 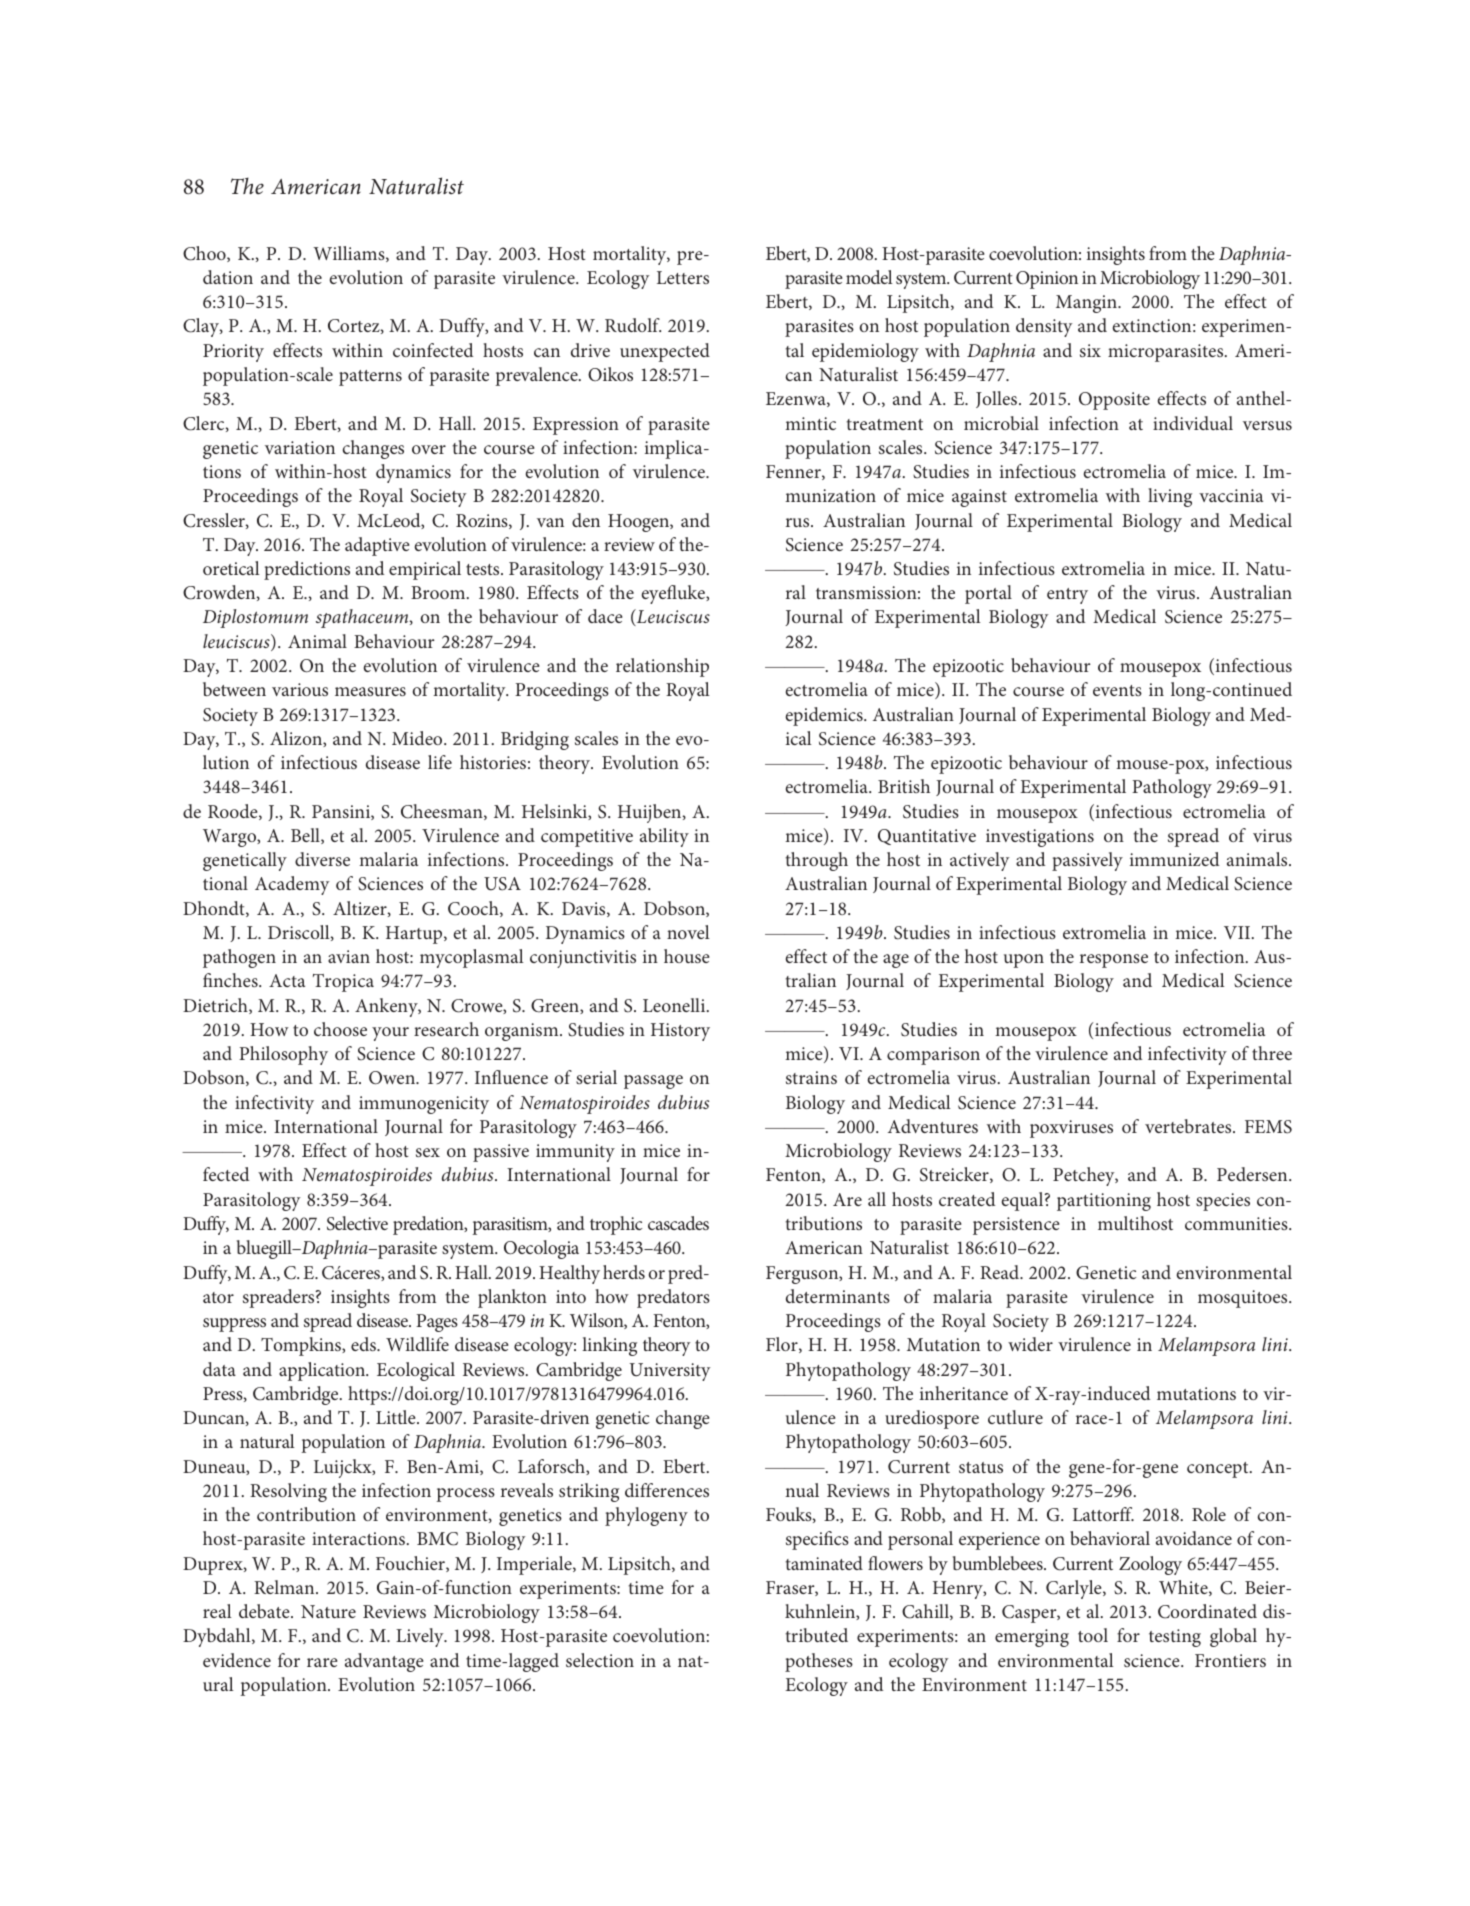 I want to click on Letters, so click(x=683, y=277).
